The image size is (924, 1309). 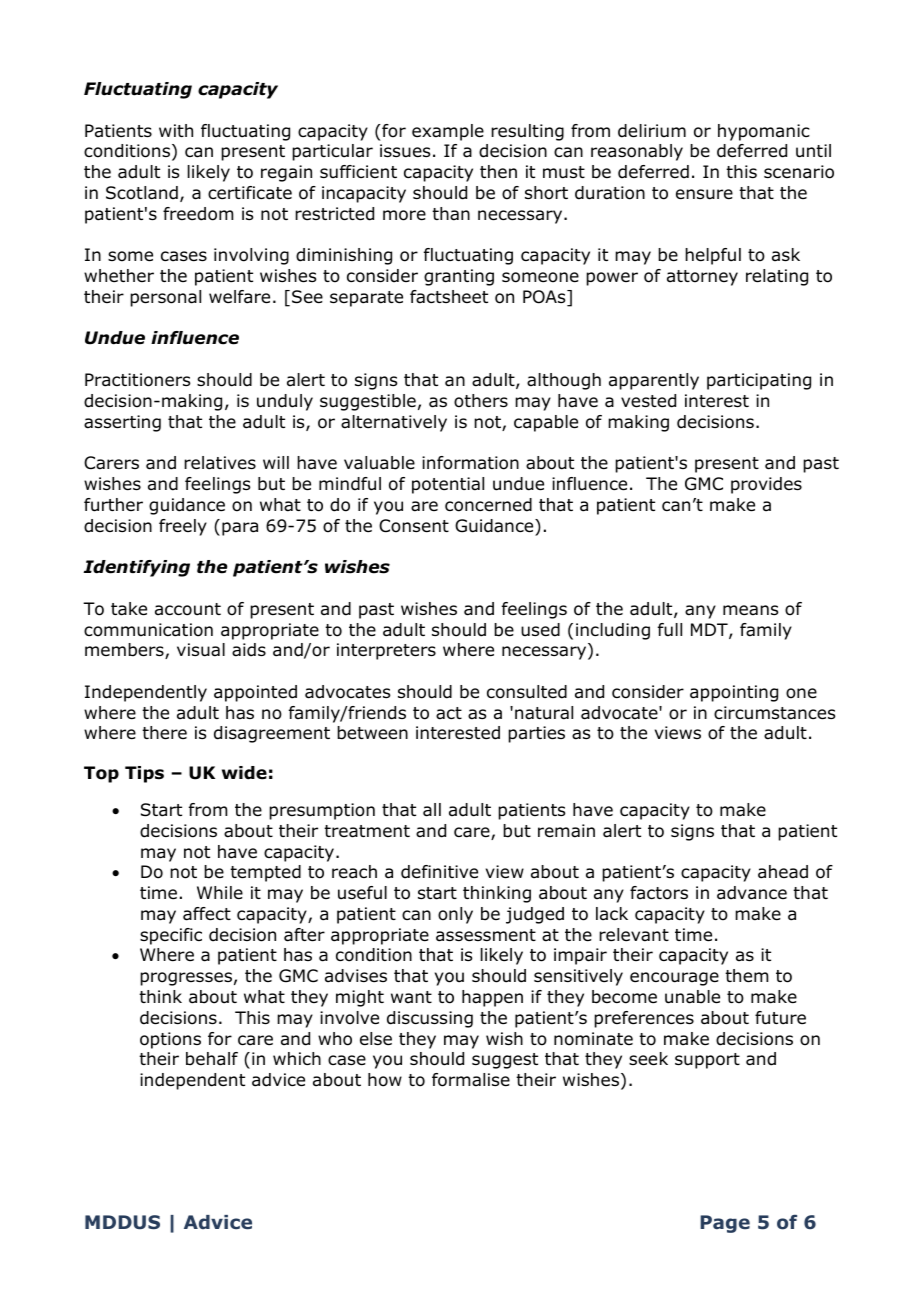 I want to click on appointing, so click(x=734, y=693).
